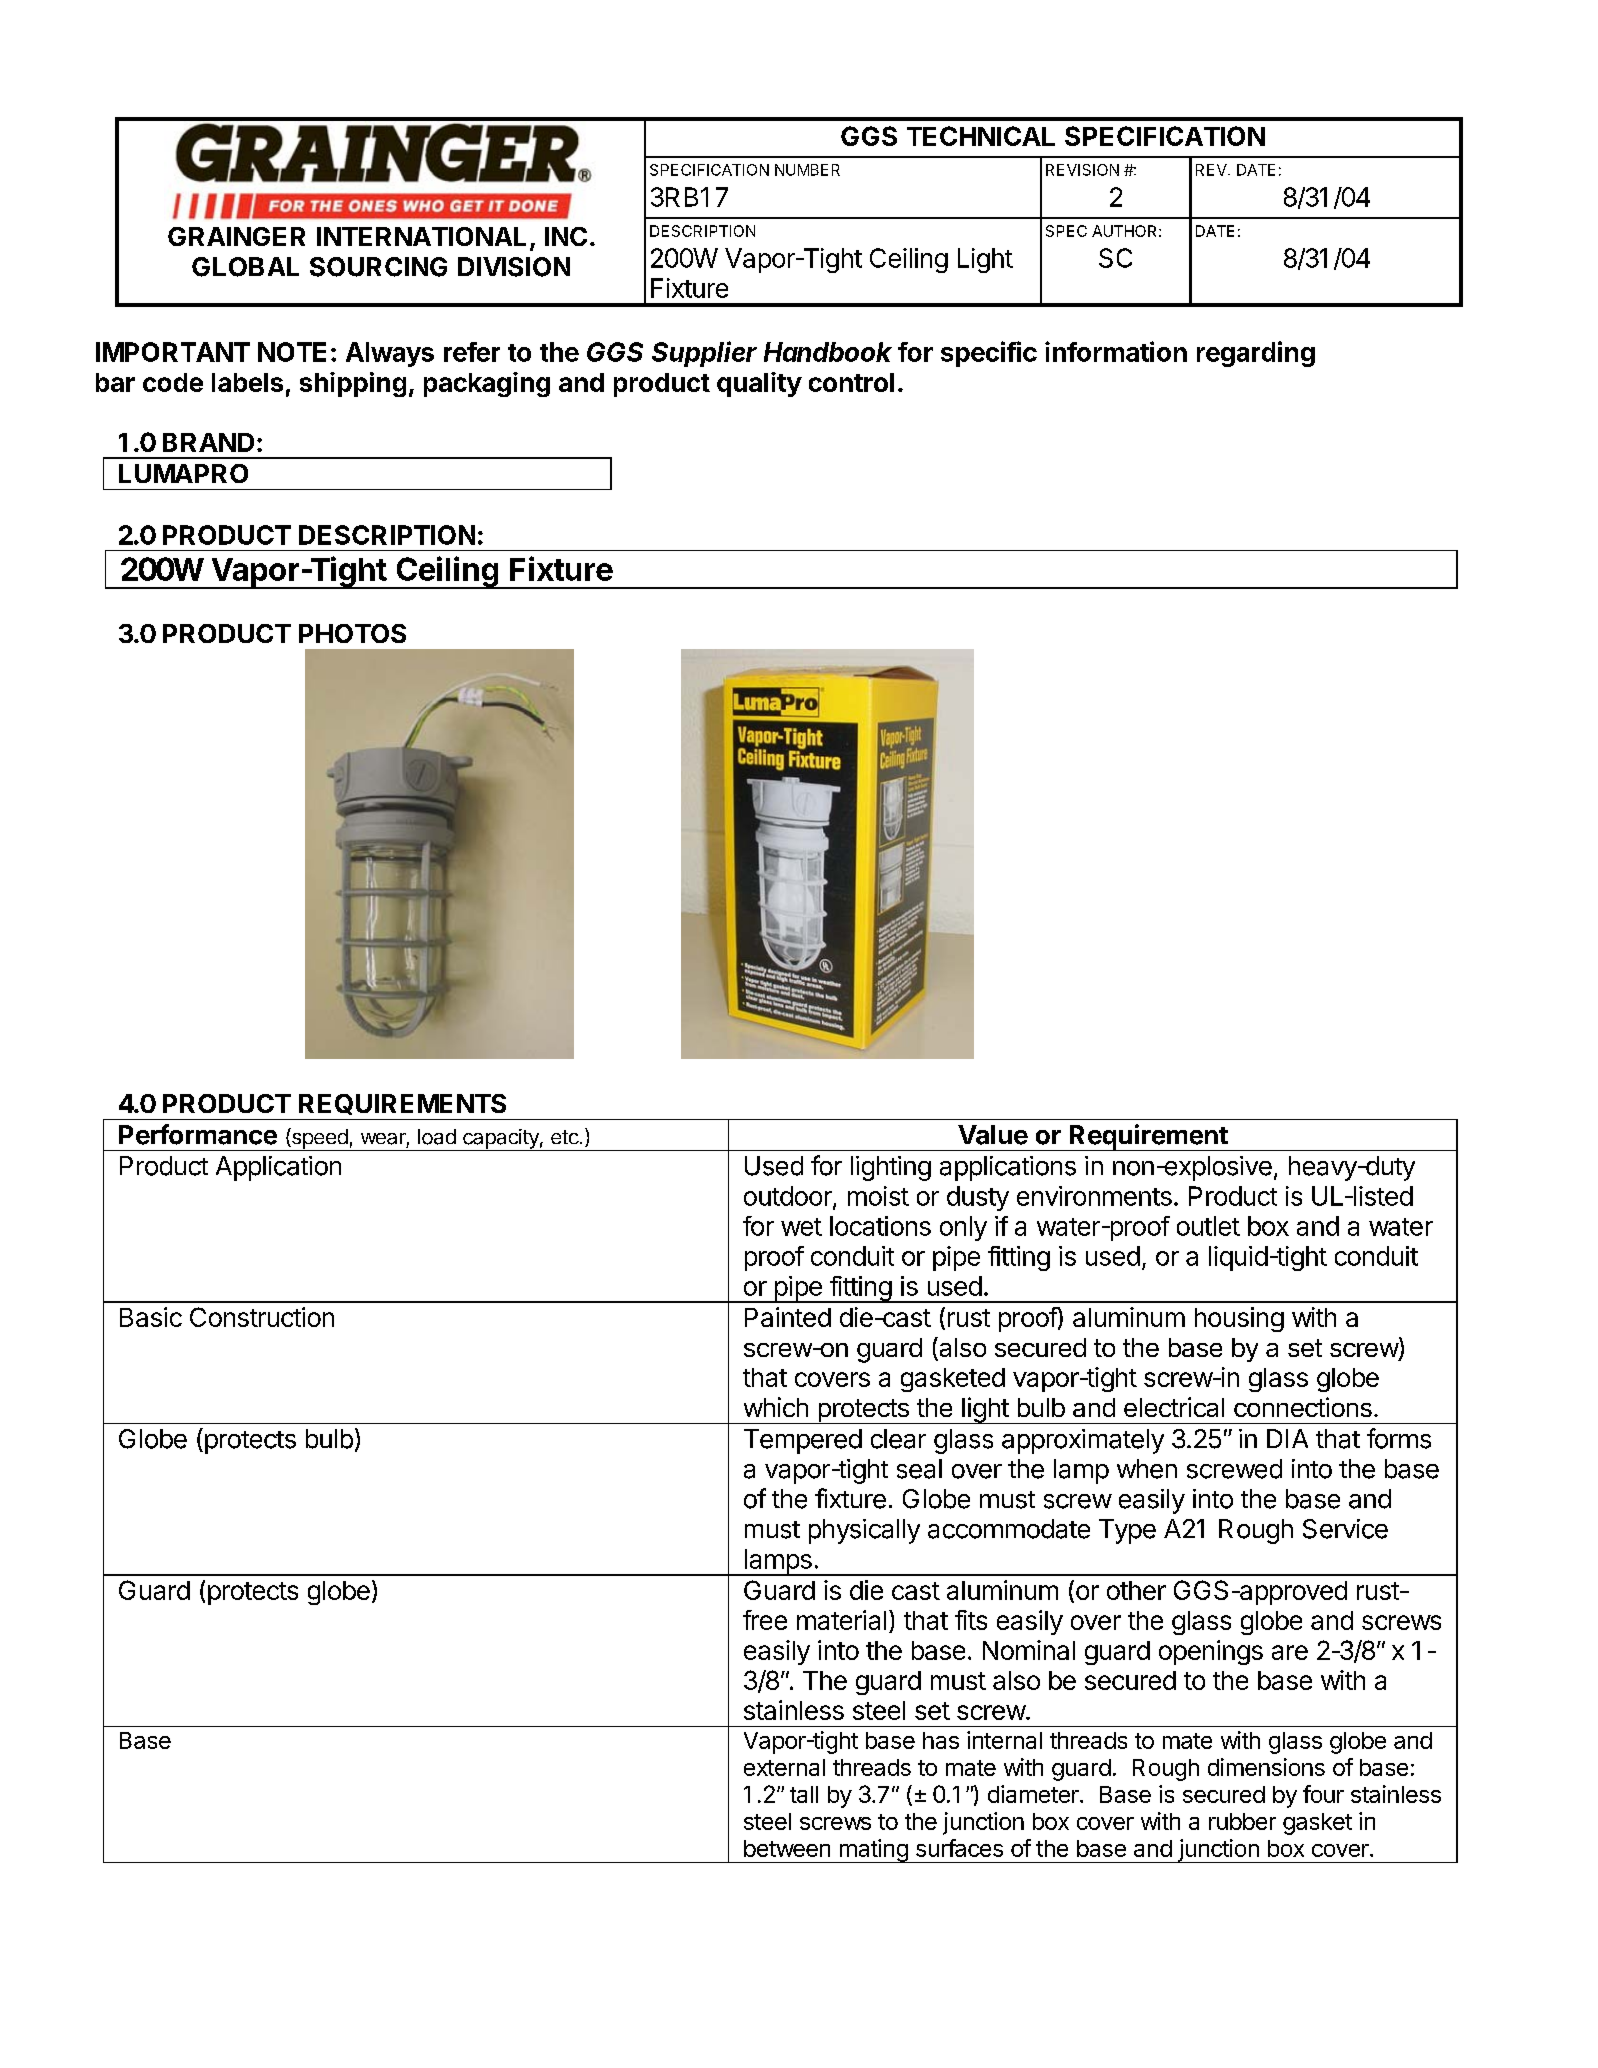 The image size is (1598, 2068). Describe the element at coordinates (784, 1767) in the screenshot. I see `external` at that location.
